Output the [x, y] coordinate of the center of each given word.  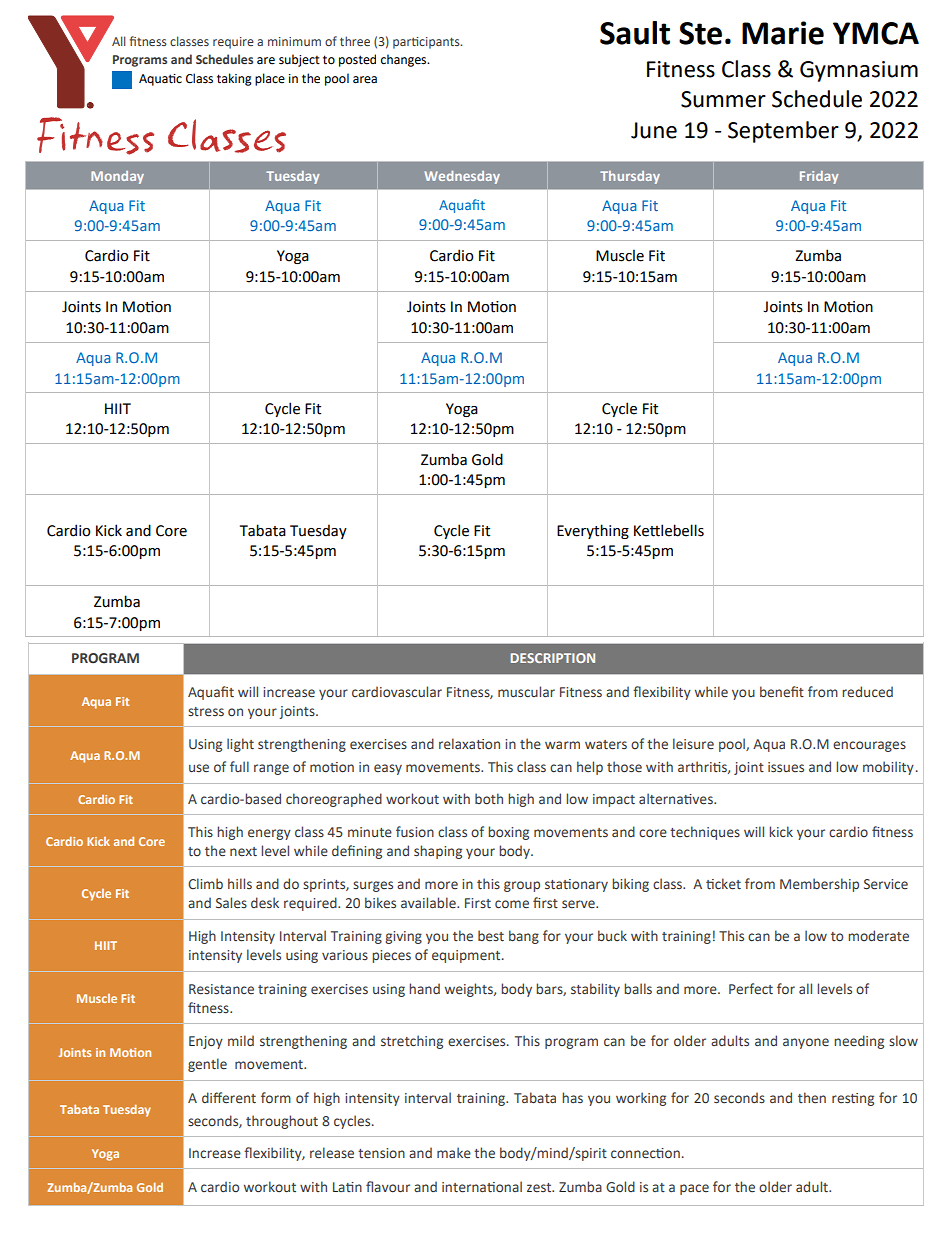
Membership [819, 885]
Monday [117, 177]
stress [206, 712]
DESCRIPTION [553, 658]
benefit [782, 691]
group [522, 886]
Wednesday [462, 177]
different [229, 1098]
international [482, 1187]
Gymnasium [859, 71]
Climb [205, 883]
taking [234, 79]
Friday [819, 177]
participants [427, 43]
